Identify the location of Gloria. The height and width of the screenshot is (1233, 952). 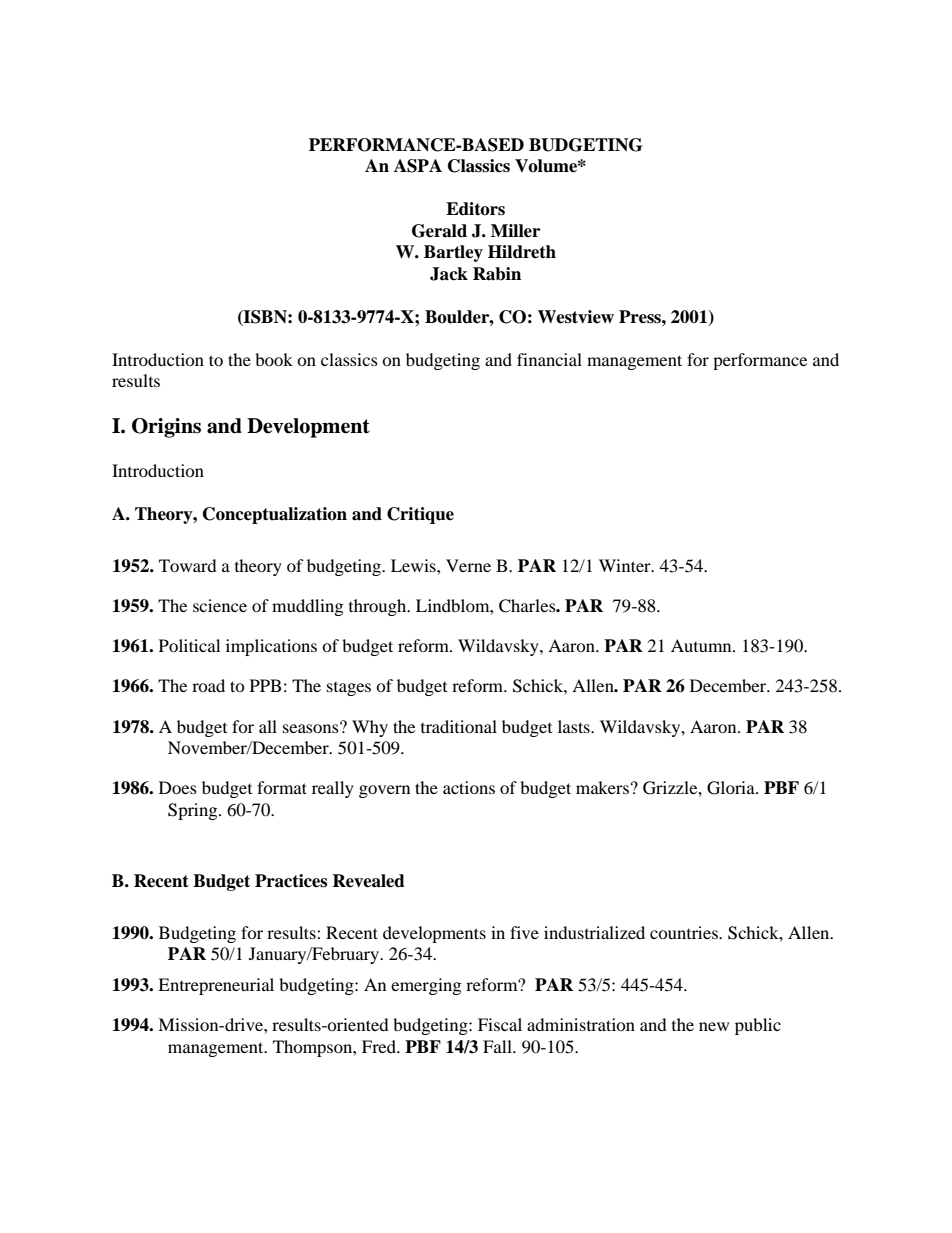
(732, 788).
